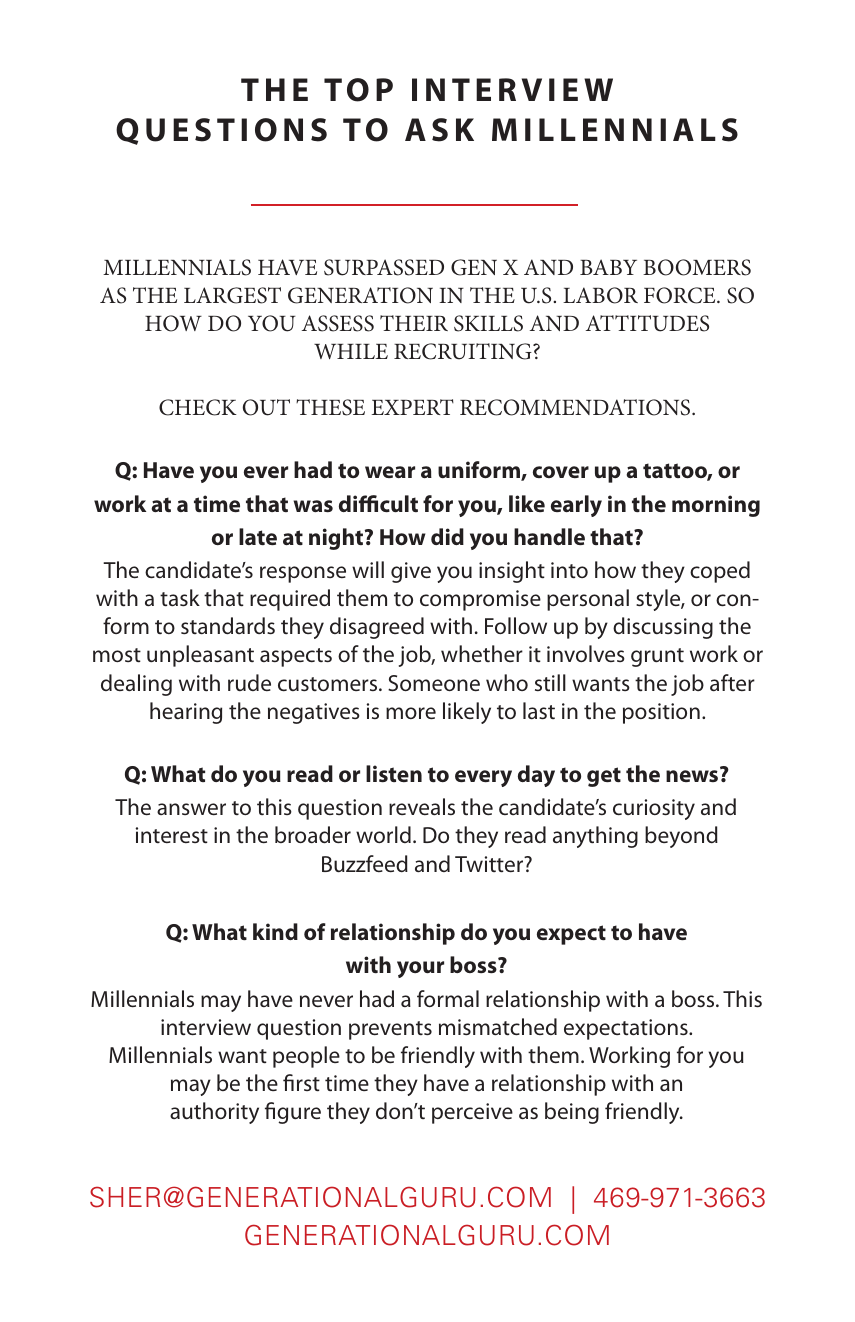 This screenshot has height=1322, width=855. Describe the element at coordinates (180, 598) in the screenshot. I see `task` at that location.
